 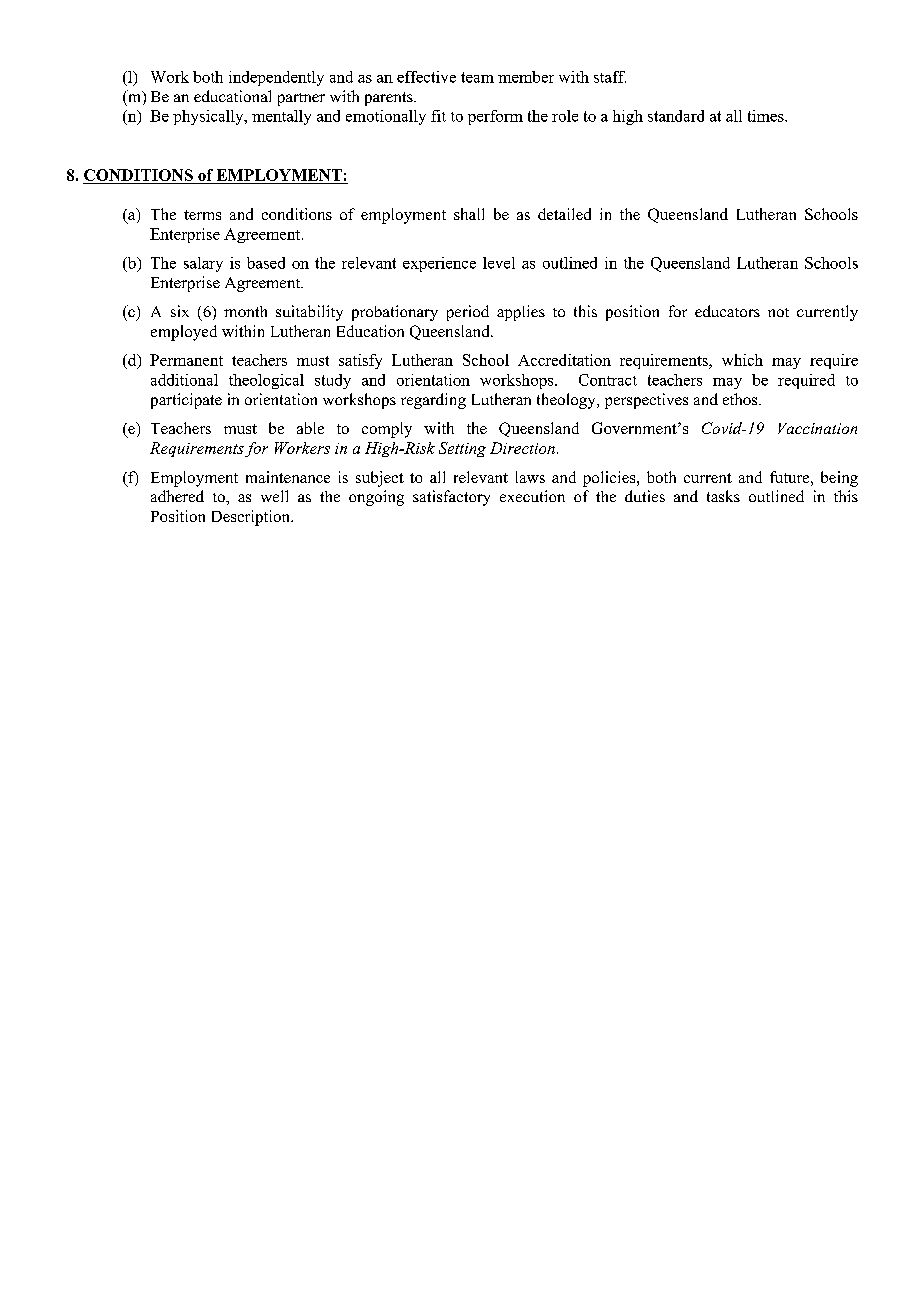 I want to click on ethos, so click(x=741, y=399).
